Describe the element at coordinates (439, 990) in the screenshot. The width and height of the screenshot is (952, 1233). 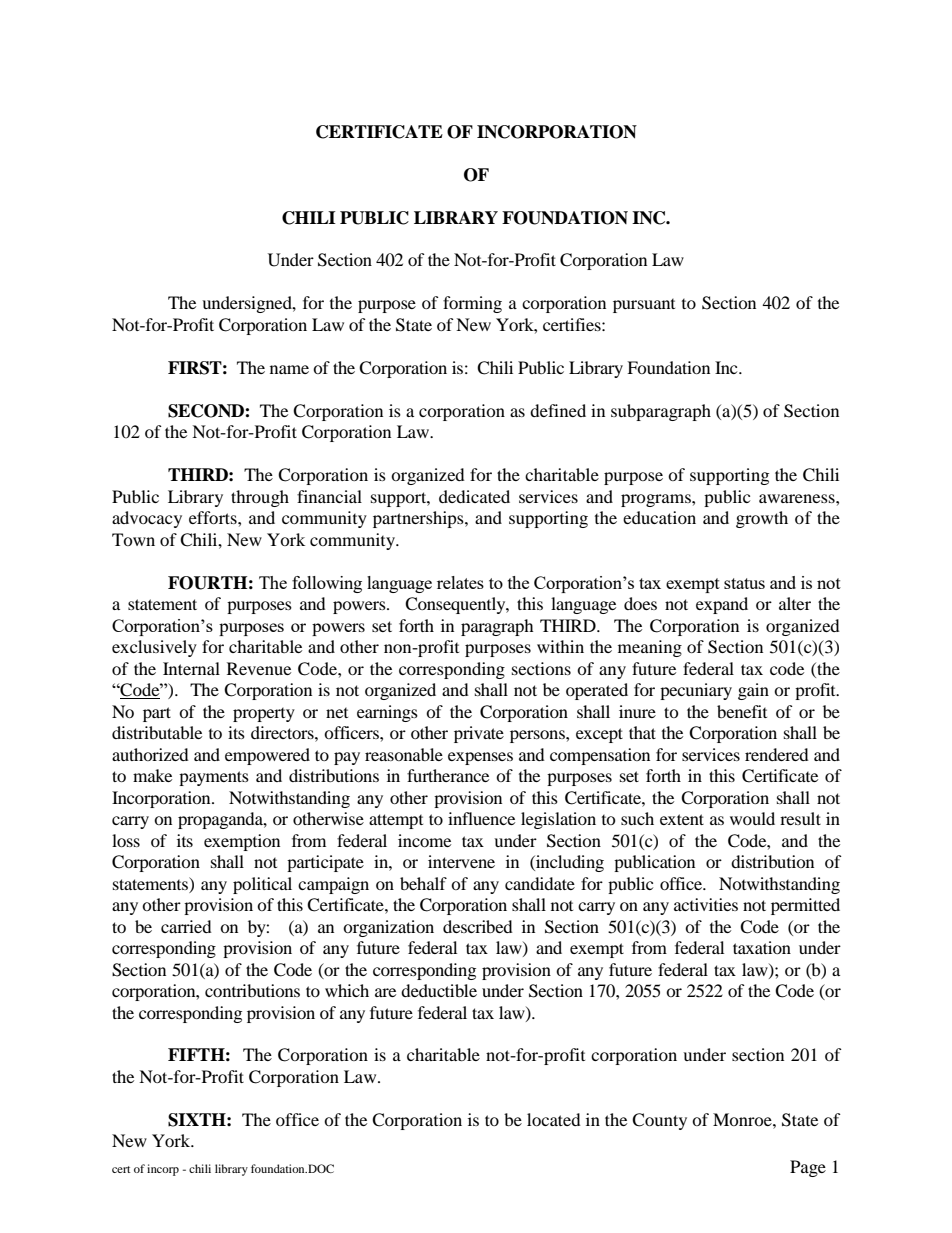
I see `deductible` at that location.
